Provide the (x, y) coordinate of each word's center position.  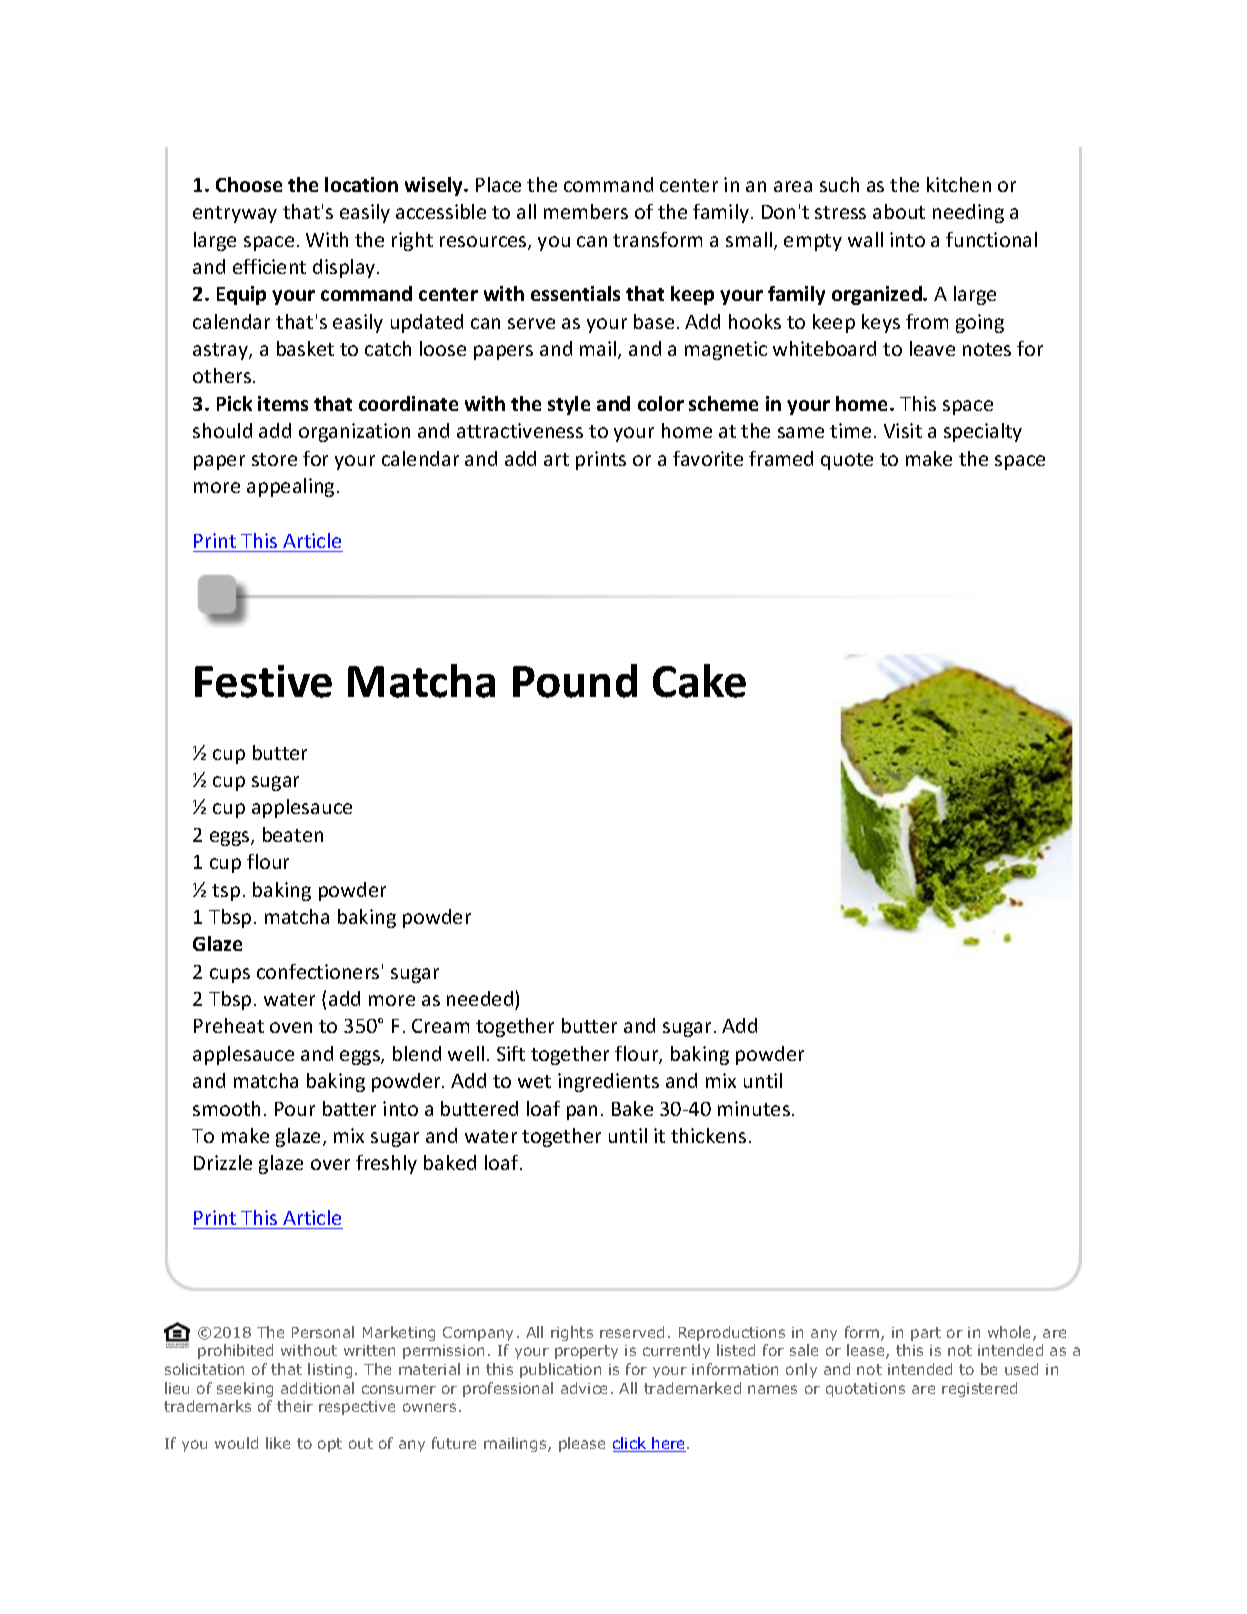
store (274, 459)
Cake (699, 681)
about (899, 211)
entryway (235, 214)
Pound (575, 681)
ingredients (608, 1082)
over (330, 1164)
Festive (263, 681)
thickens (708, 1135)
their (295, 1406)
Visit (903, 430)
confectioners (318, 971)
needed (480, 998)
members (586, 211)
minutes (754, 1108)
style (569, 405)
